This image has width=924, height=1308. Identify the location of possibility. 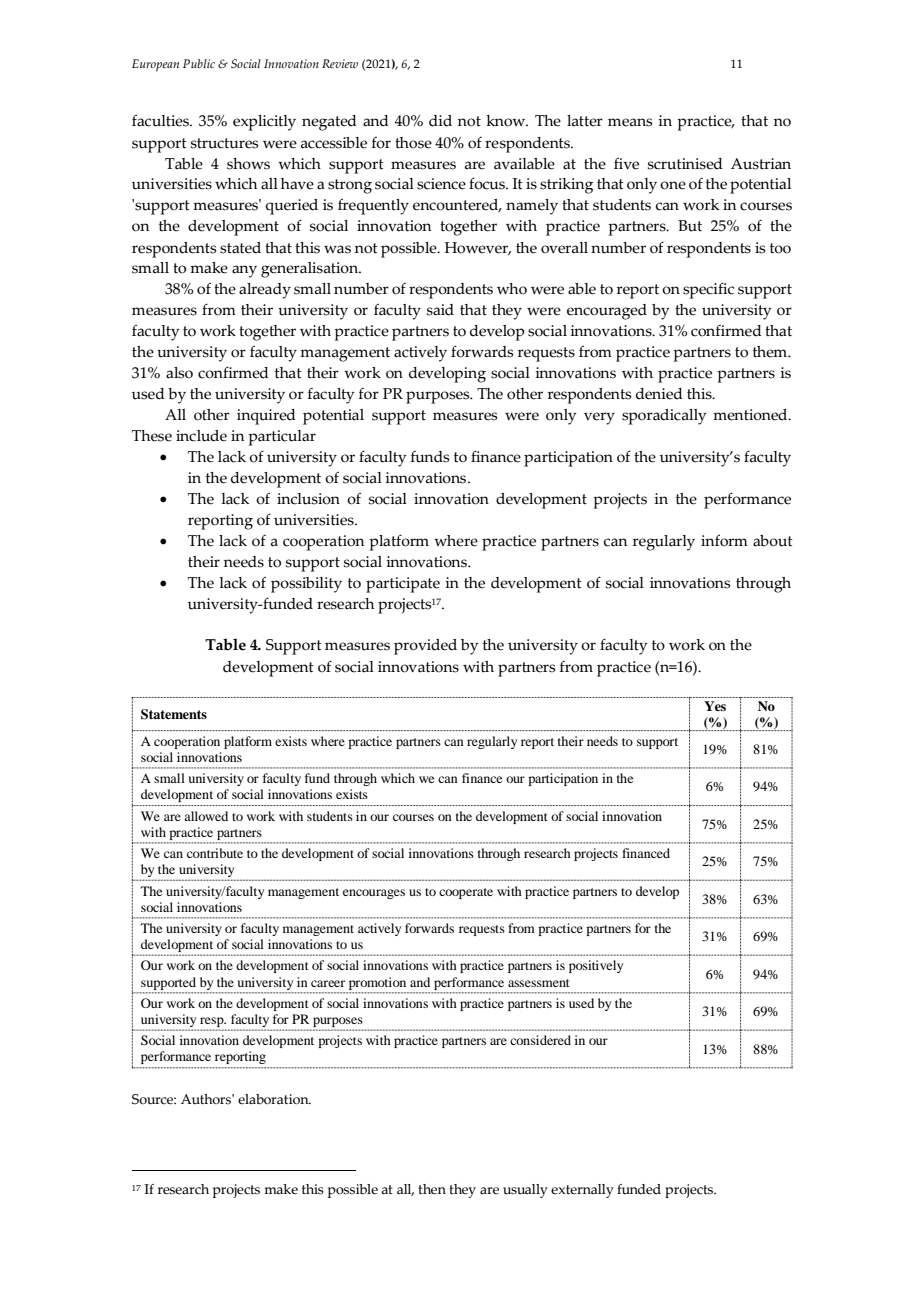
(306, 585).
